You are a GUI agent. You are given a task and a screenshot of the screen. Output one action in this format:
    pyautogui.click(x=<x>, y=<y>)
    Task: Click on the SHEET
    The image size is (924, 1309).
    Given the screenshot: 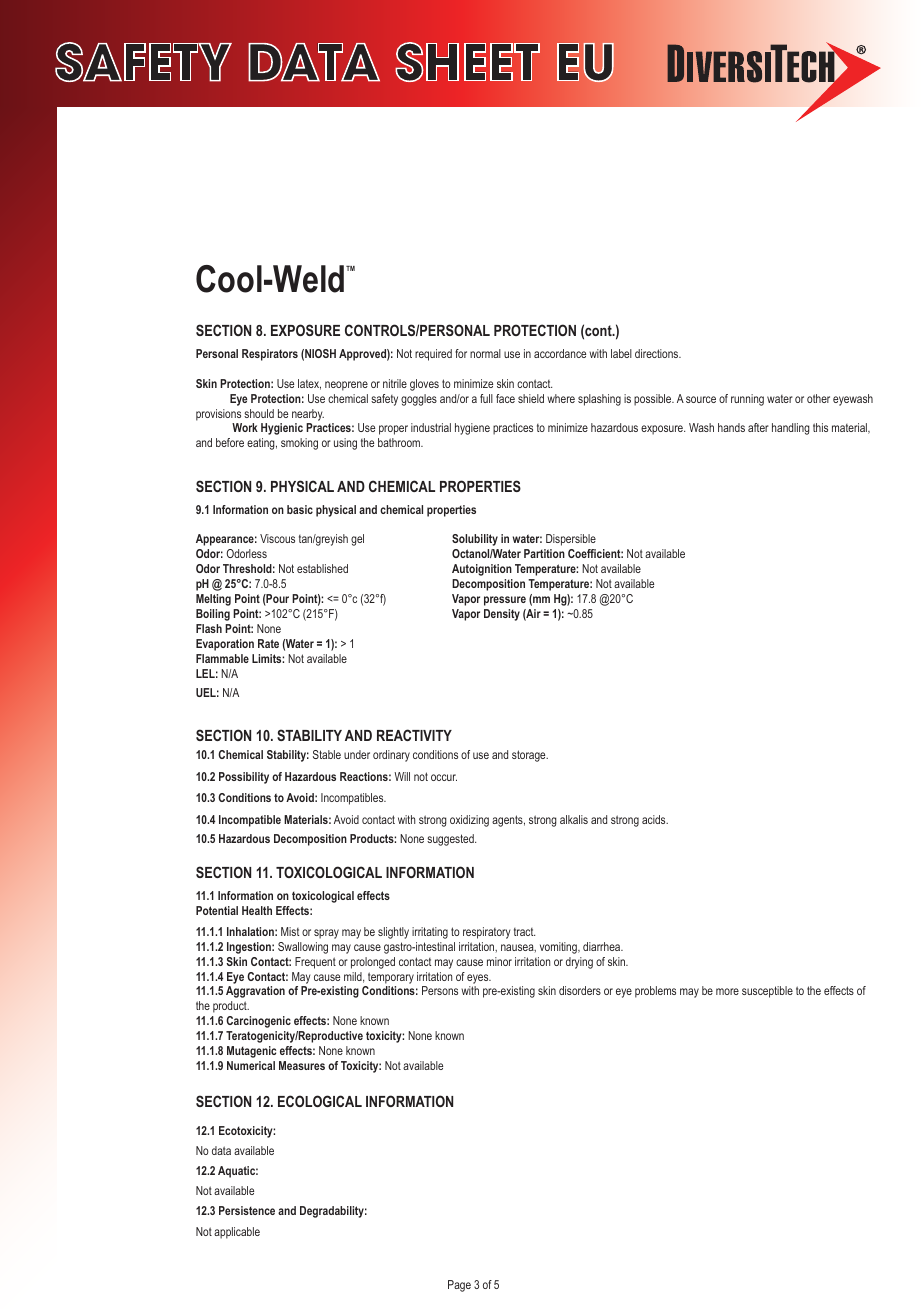 What is the action you would take?
    pyautogui.click(x=468, y=62)
